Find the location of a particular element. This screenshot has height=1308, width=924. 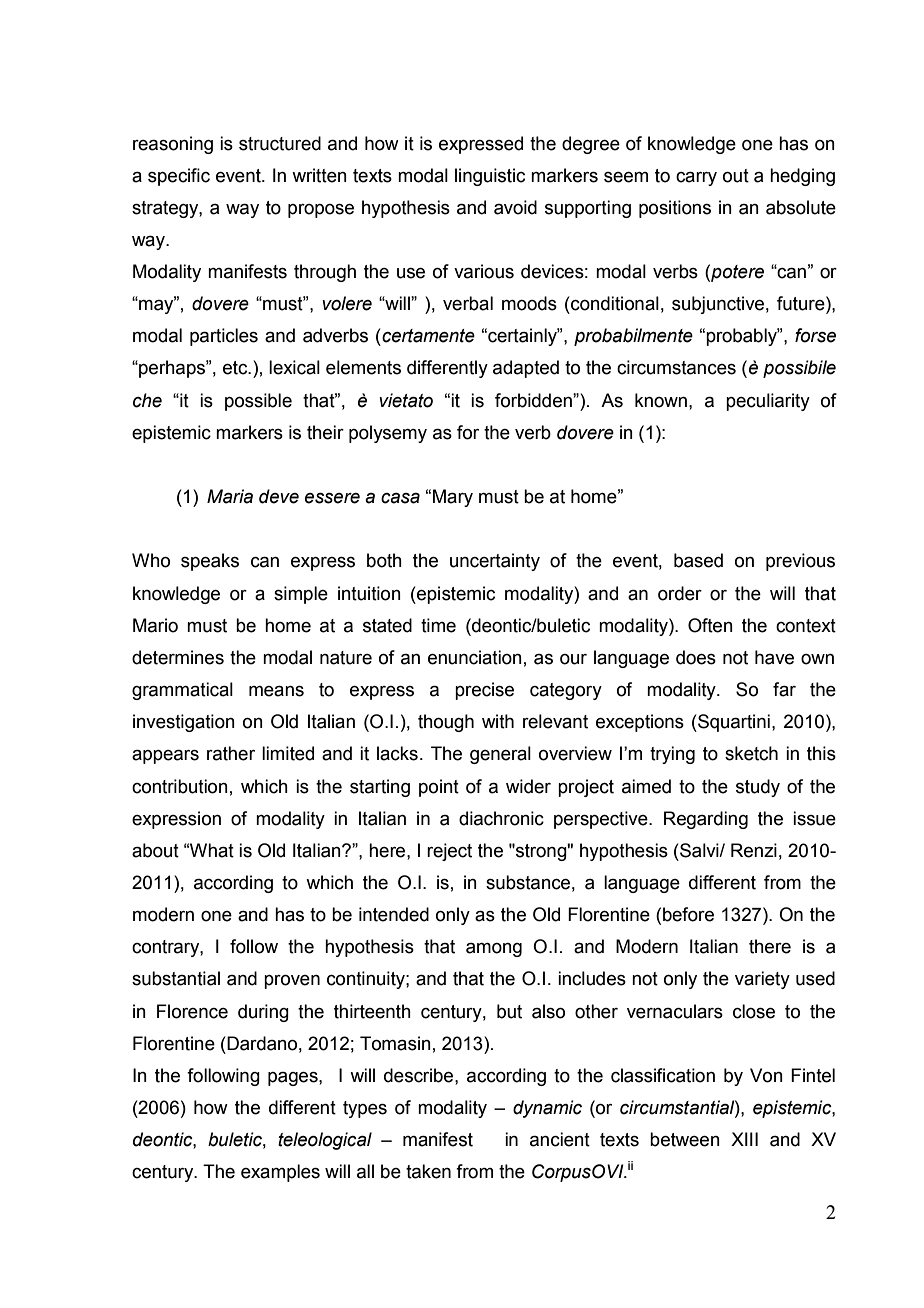

Maria is located at coordinates (230, 496).
